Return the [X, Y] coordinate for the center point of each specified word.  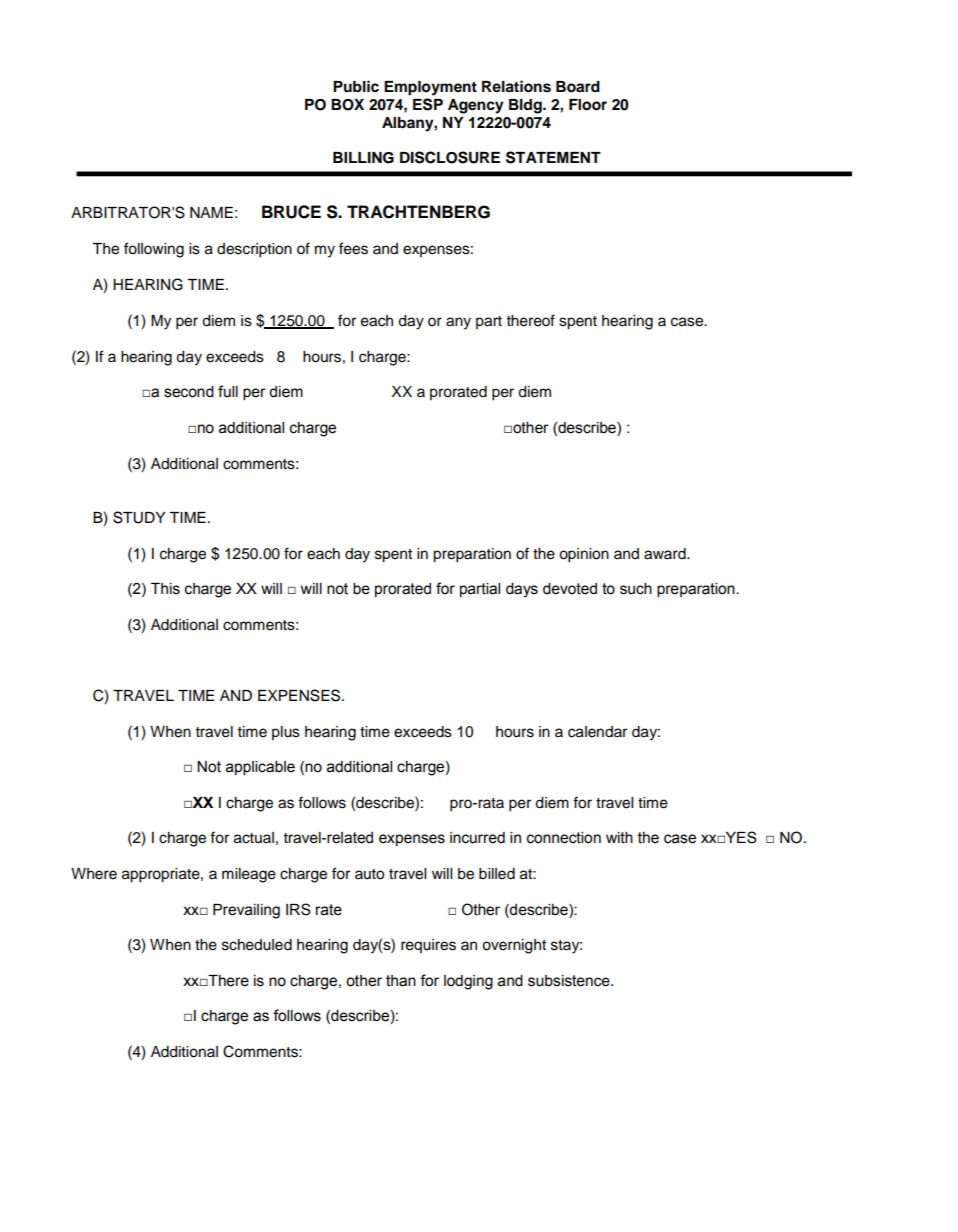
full [228, 391]
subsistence [570, 981]
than [401, 981]
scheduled [257, 945]
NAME [211, 212]
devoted [570, 589]
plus [286, 733]
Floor [588, 105]
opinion [584, 555]
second [189, 392]
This [165, 589]
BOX [347, 105]
